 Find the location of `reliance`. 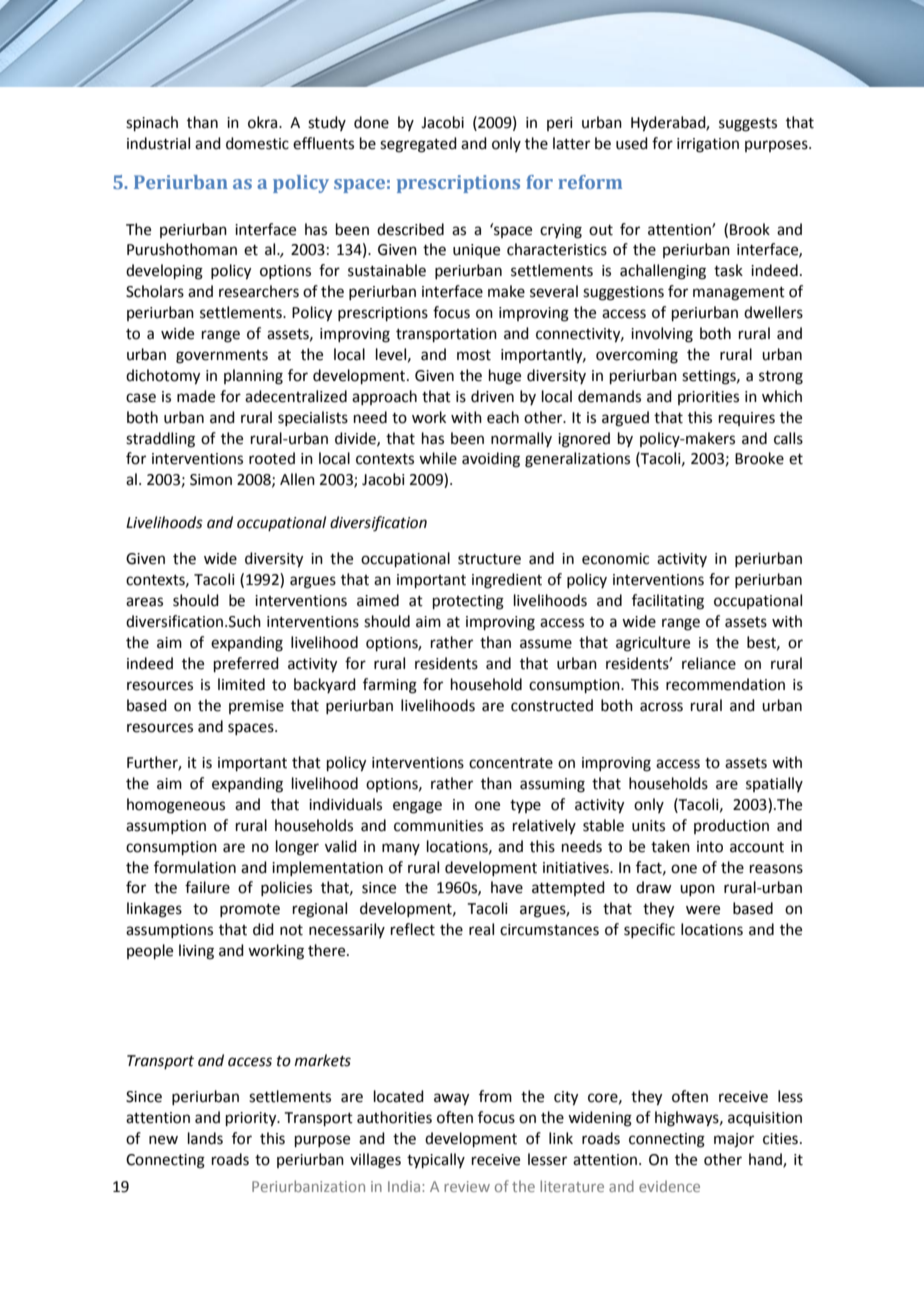

reliance is located at coordinates (709, 663).
